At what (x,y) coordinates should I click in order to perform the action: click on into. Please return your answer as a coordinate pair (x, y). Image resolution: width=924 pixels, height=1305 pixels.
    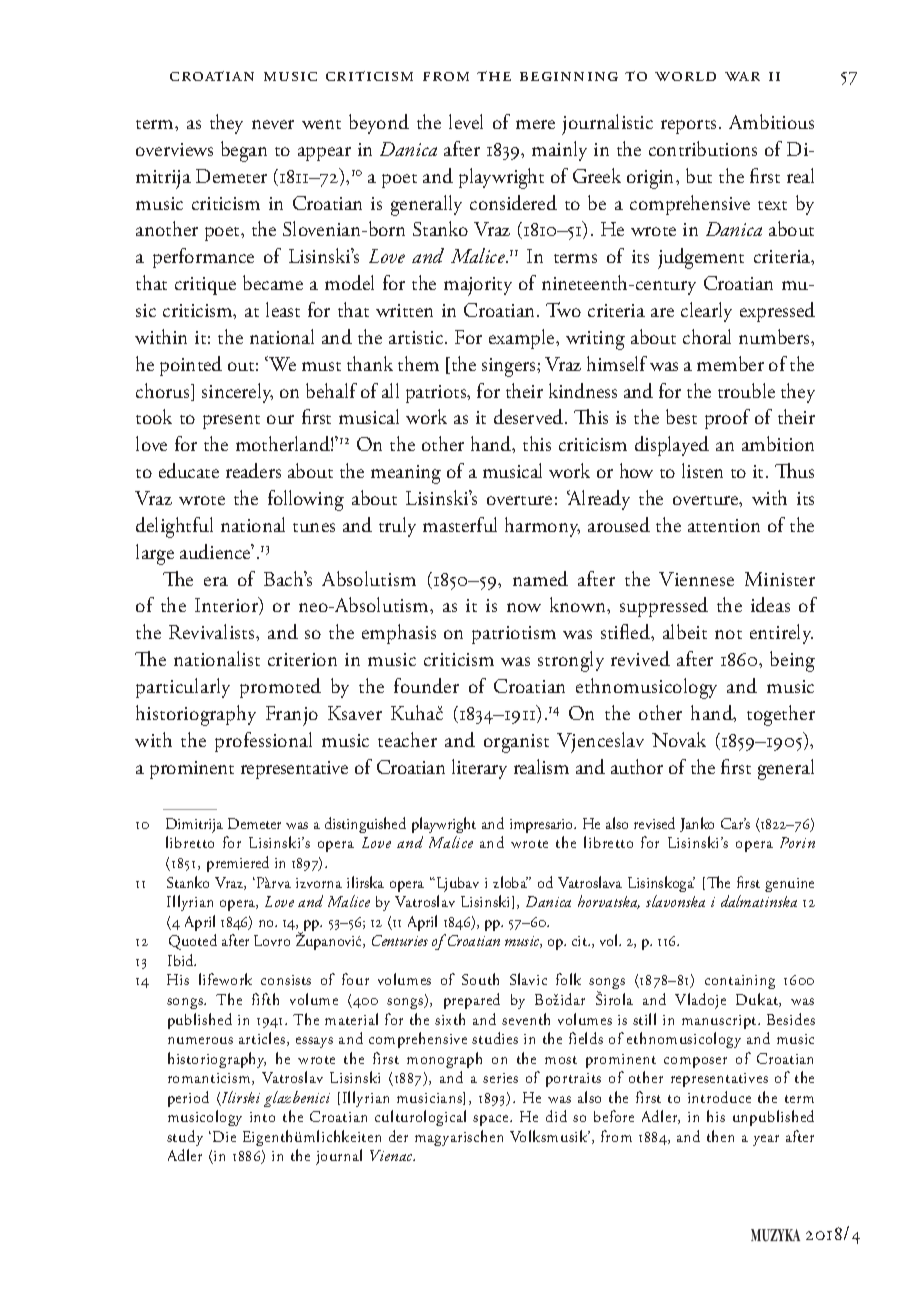
    Looking at the image, I should click on (262, 1117).
